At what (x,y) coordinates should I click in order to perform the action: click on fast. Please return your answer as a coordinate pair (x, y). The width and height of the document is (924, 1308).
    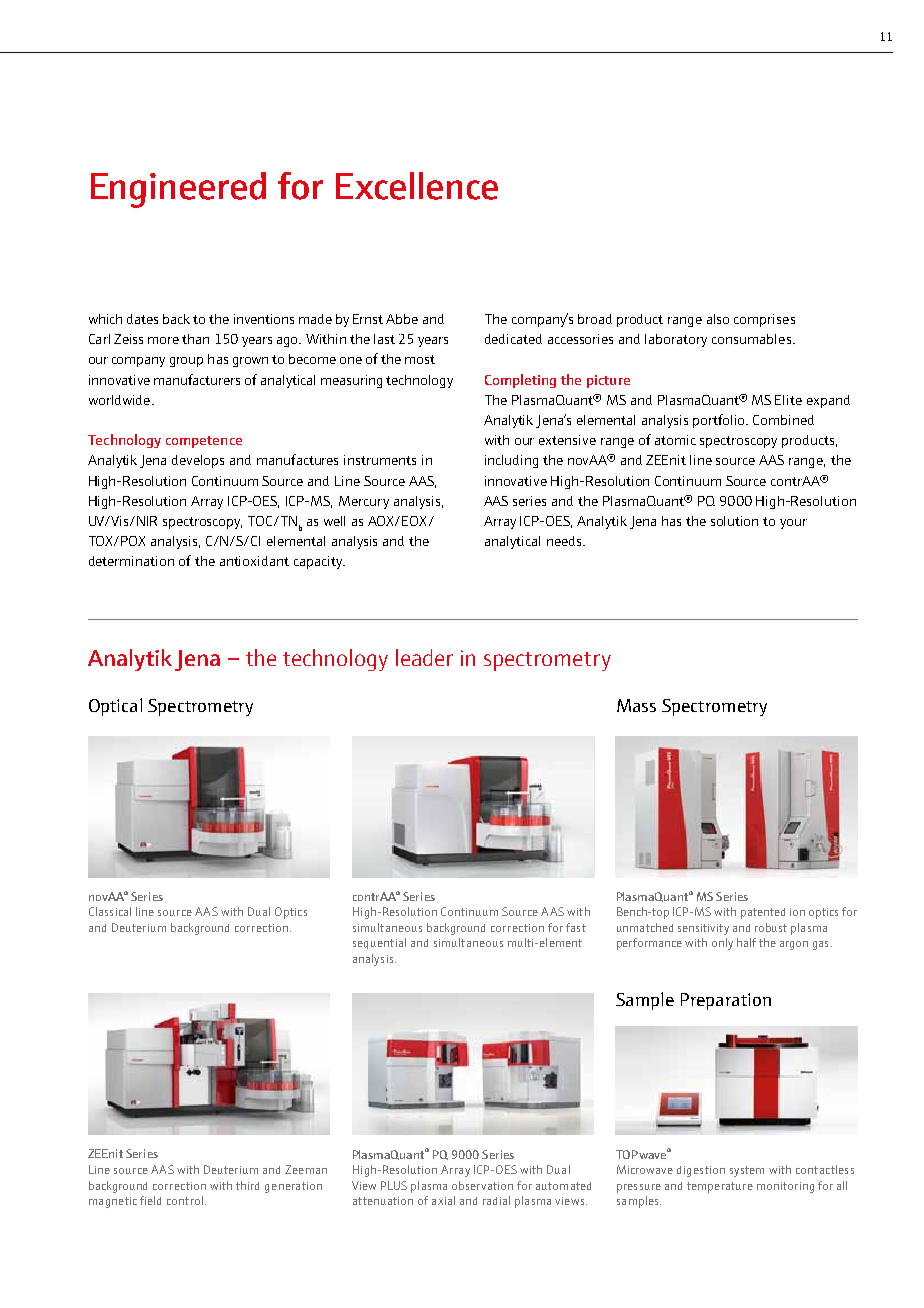
    Looking at the image, I should click on (576, 927).
